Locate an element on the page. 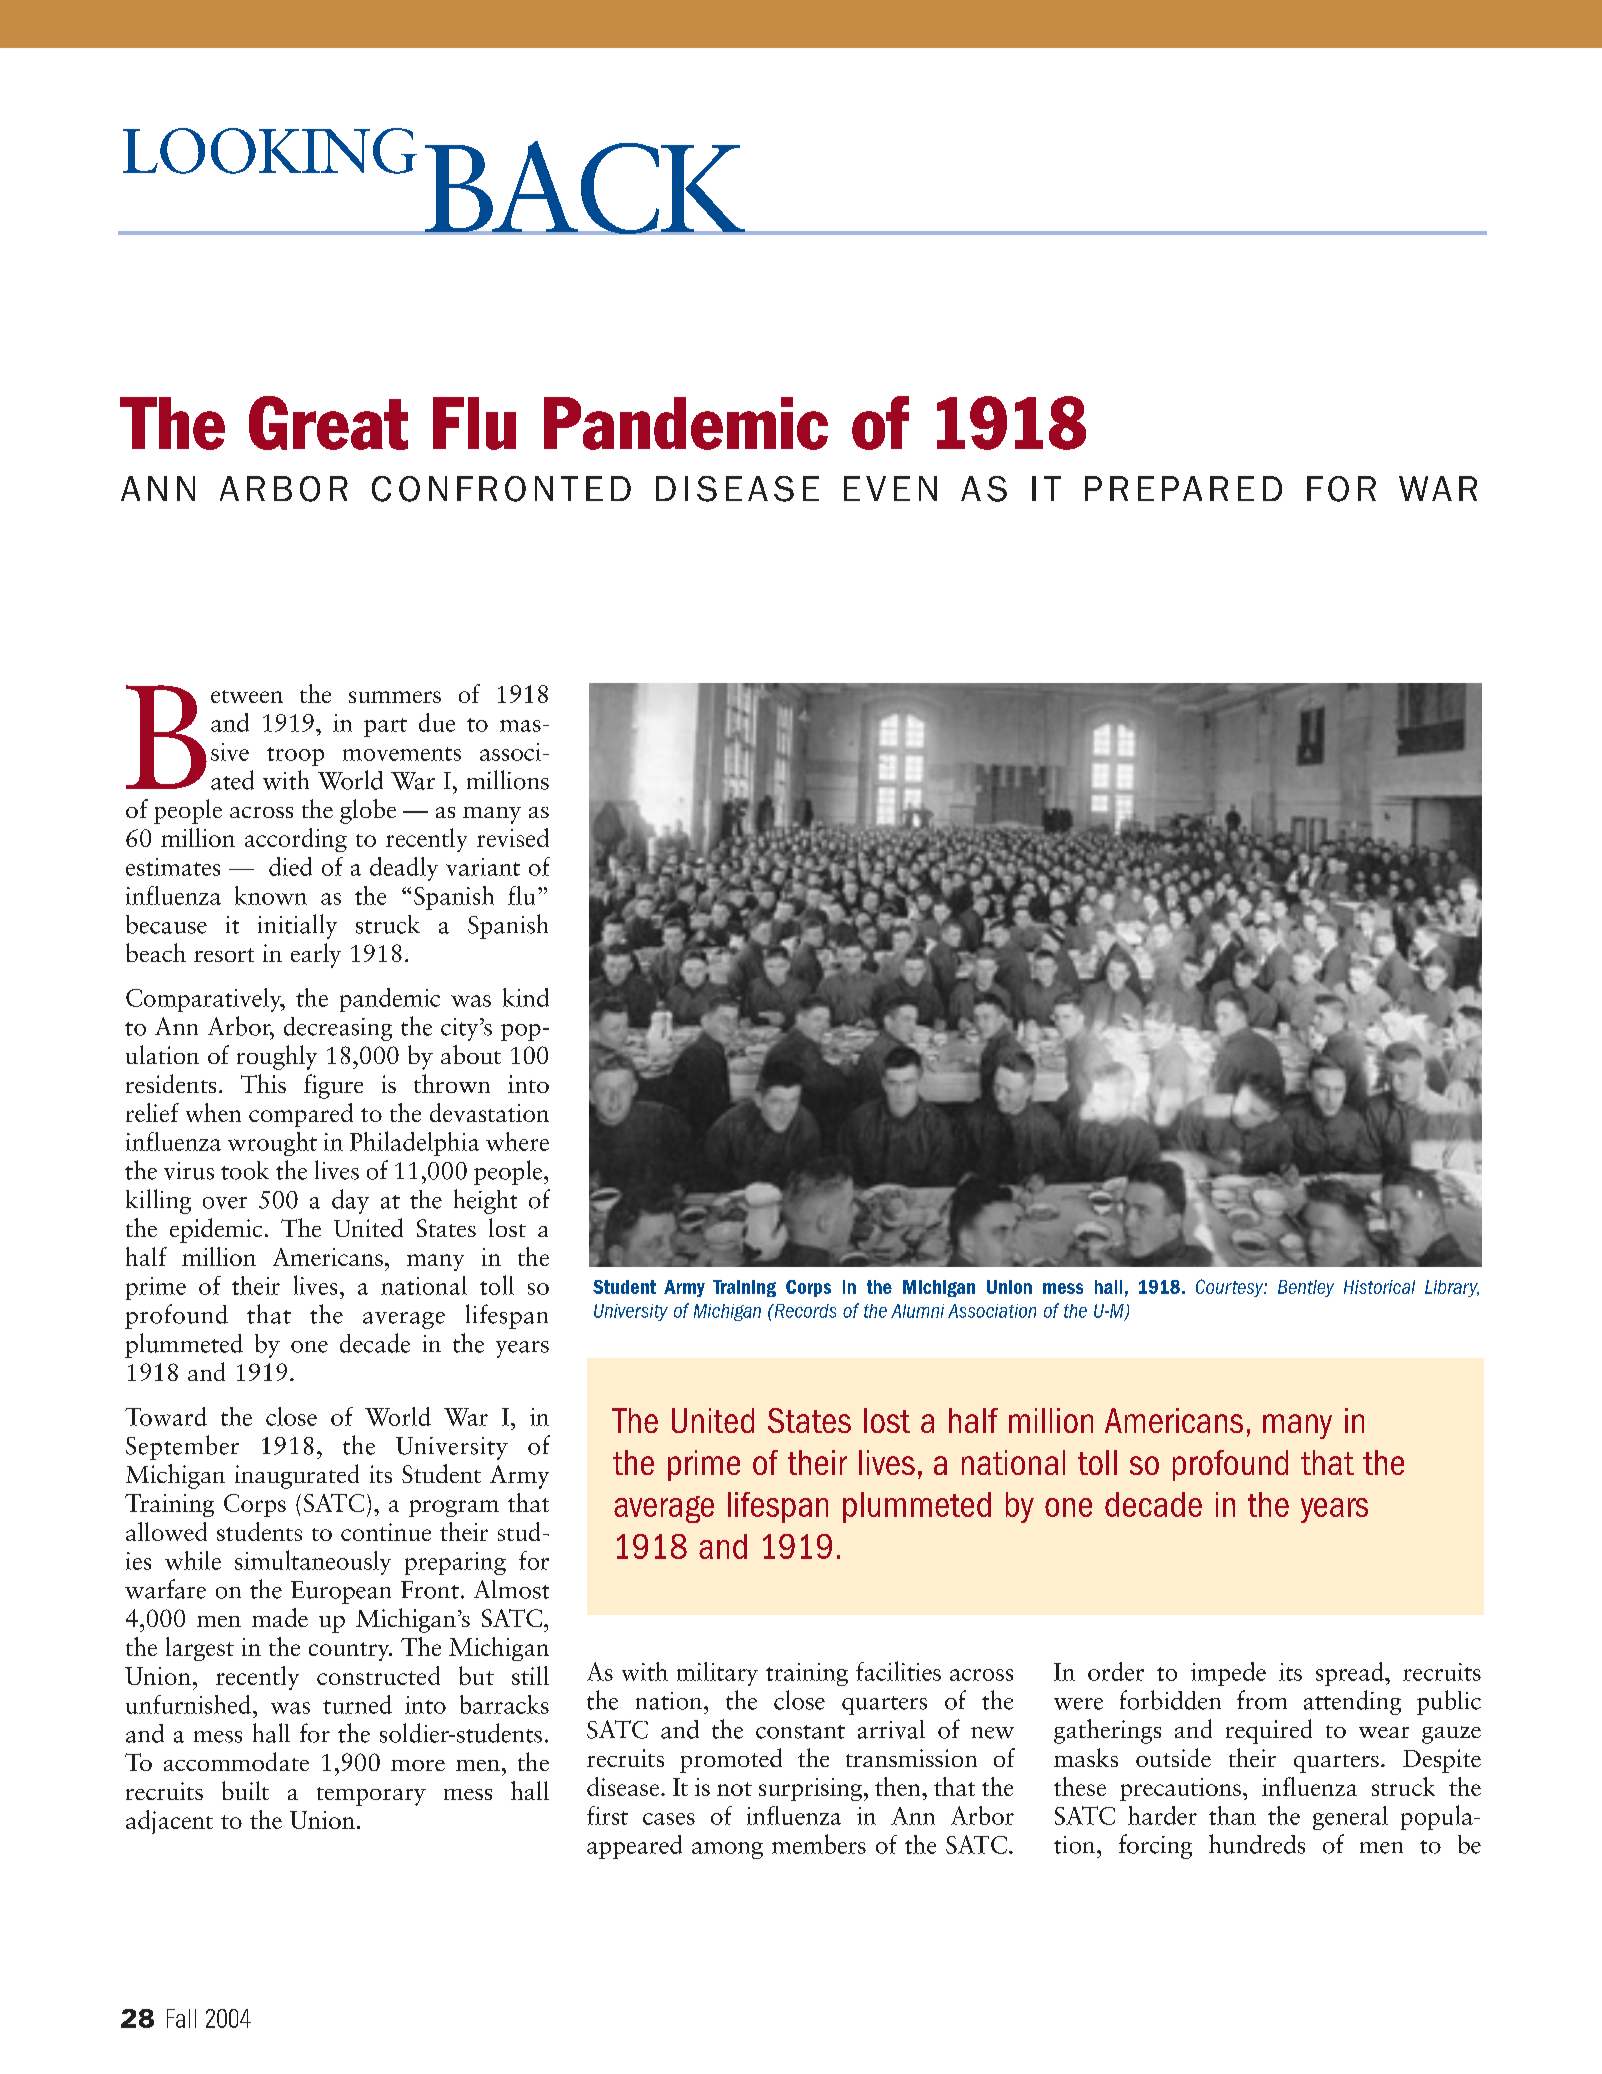 Image resolution: width=1602 pixels, height=2074 pixels. Great is located at coordinates (328, 423).
